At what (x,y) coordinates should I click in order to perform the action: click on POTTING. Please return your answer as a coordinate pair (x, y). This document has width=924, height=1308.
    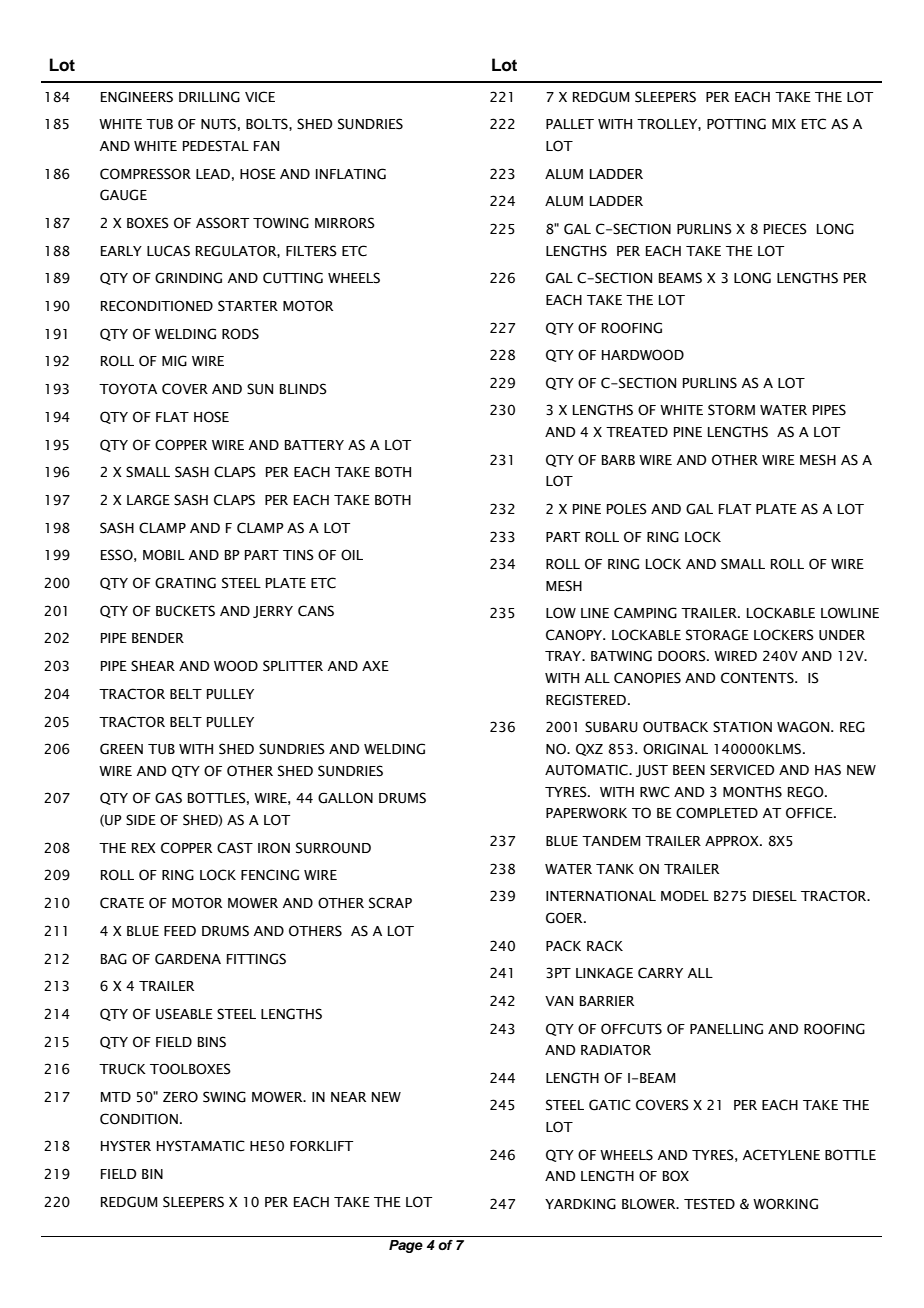
    Looking at the image, I should click on (736, 124).
